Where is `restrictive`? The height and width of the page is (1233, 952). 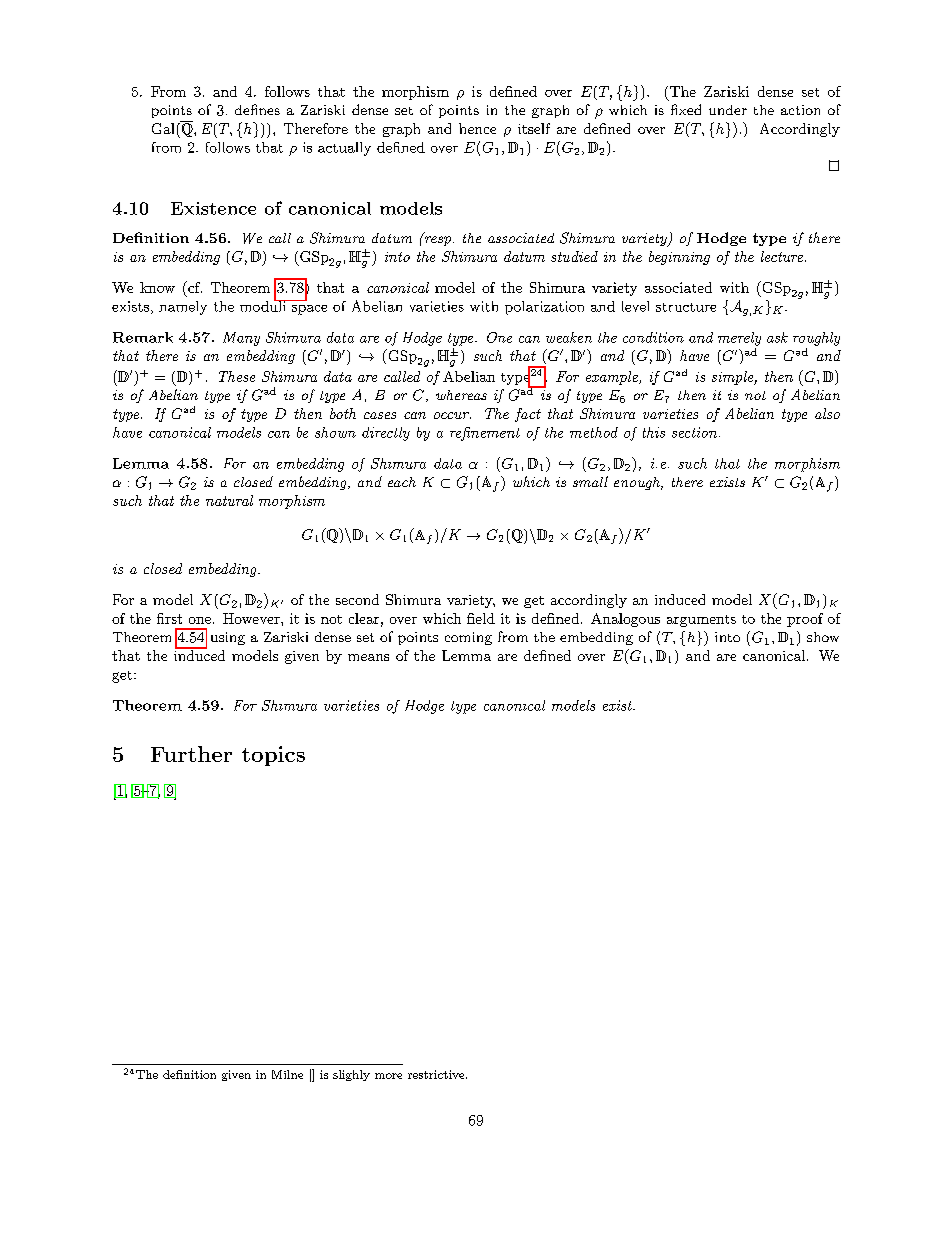 restrictive is located at coordinates (436, 1074).
